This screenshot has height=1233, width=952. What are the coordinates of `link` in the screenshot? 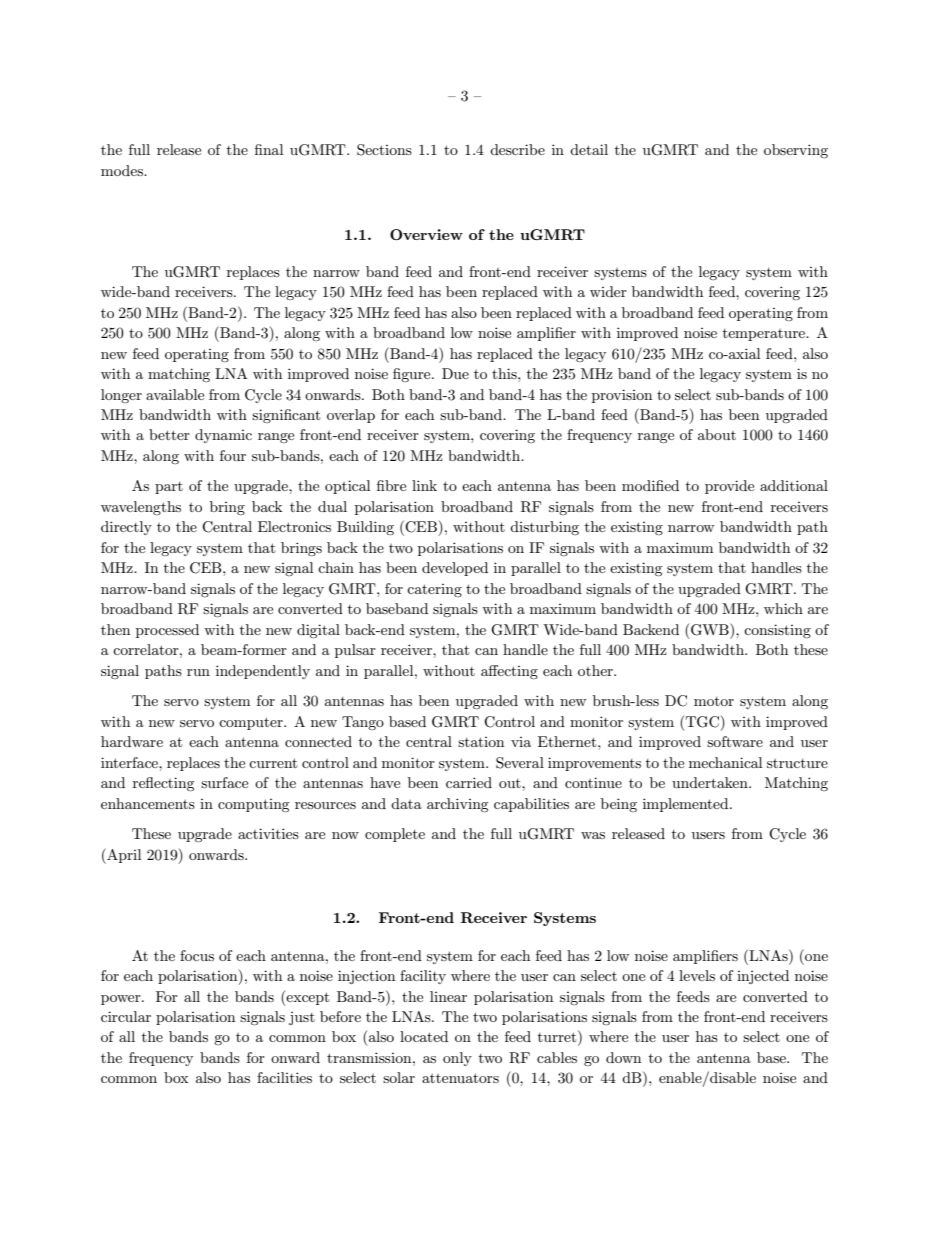 It's located at (424, 485).
